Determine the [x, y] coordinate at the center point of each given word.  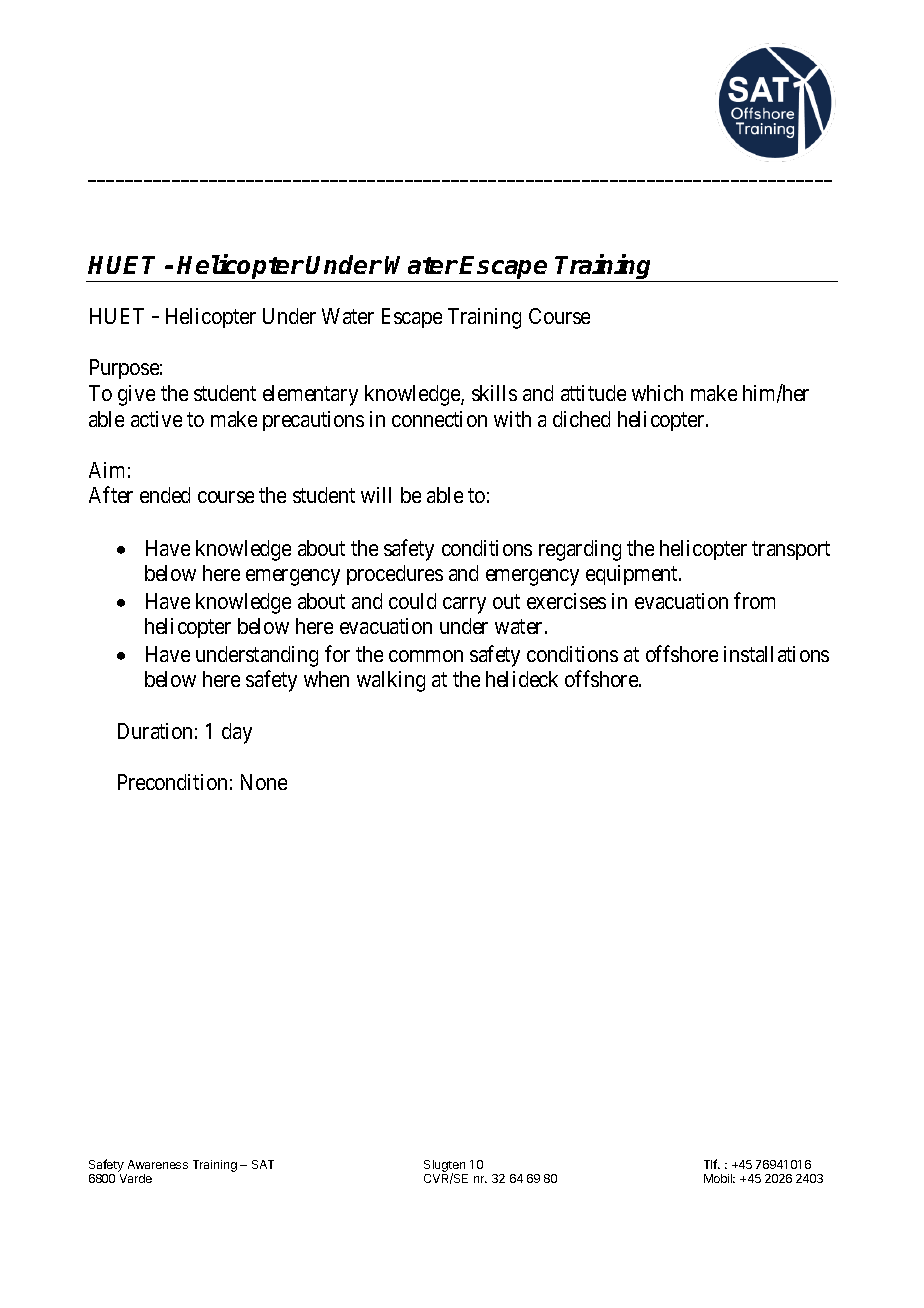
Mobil [719, 1178]
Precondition [172, 782]
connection [439, 419]
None [264, 782]
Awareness [158, 1164]
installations [776, 654]
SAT [263, 1164]
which [657, 393]
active [156, 419]
